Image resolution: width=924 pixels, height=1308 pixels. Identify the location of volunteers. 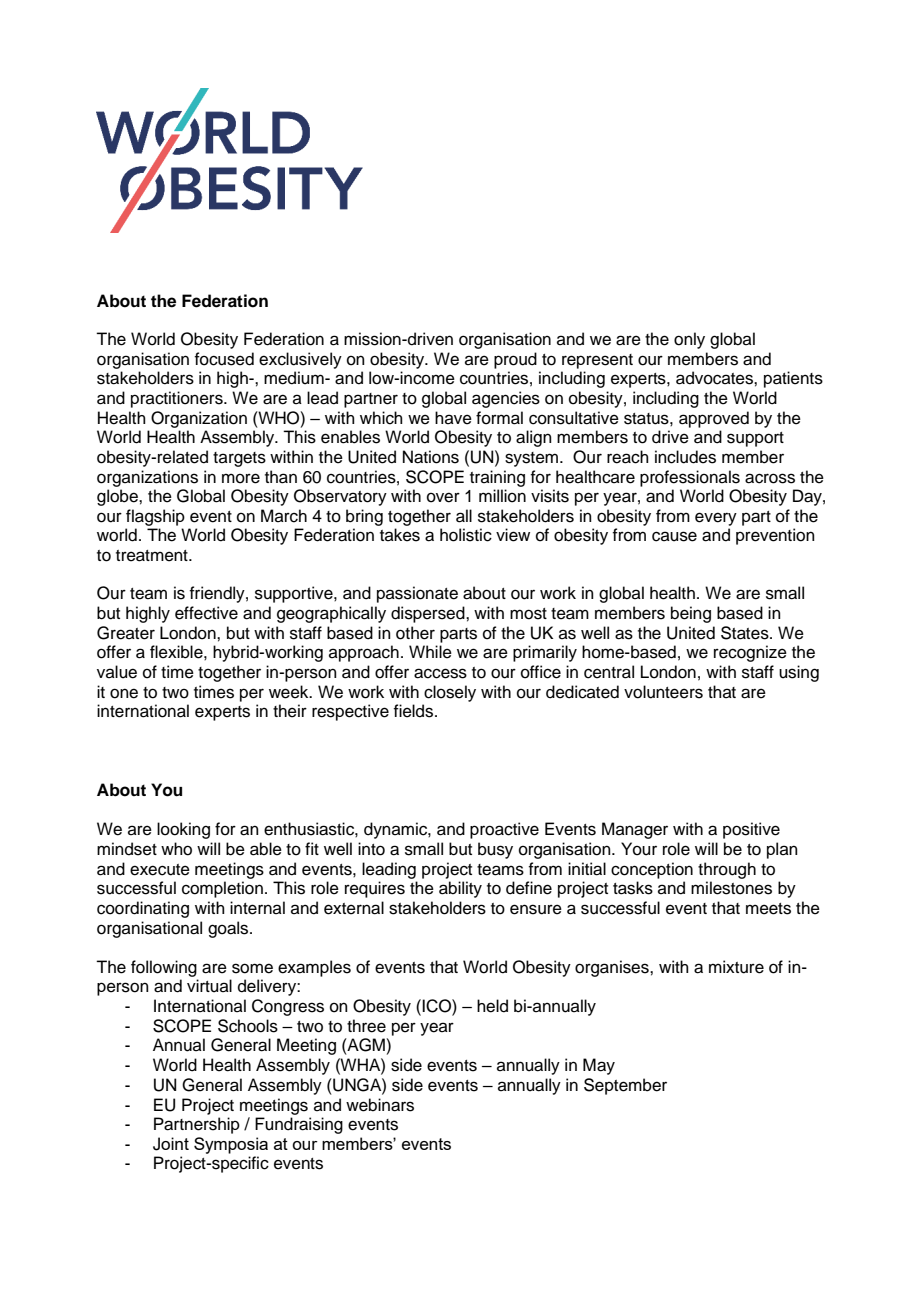
(663, 692).
